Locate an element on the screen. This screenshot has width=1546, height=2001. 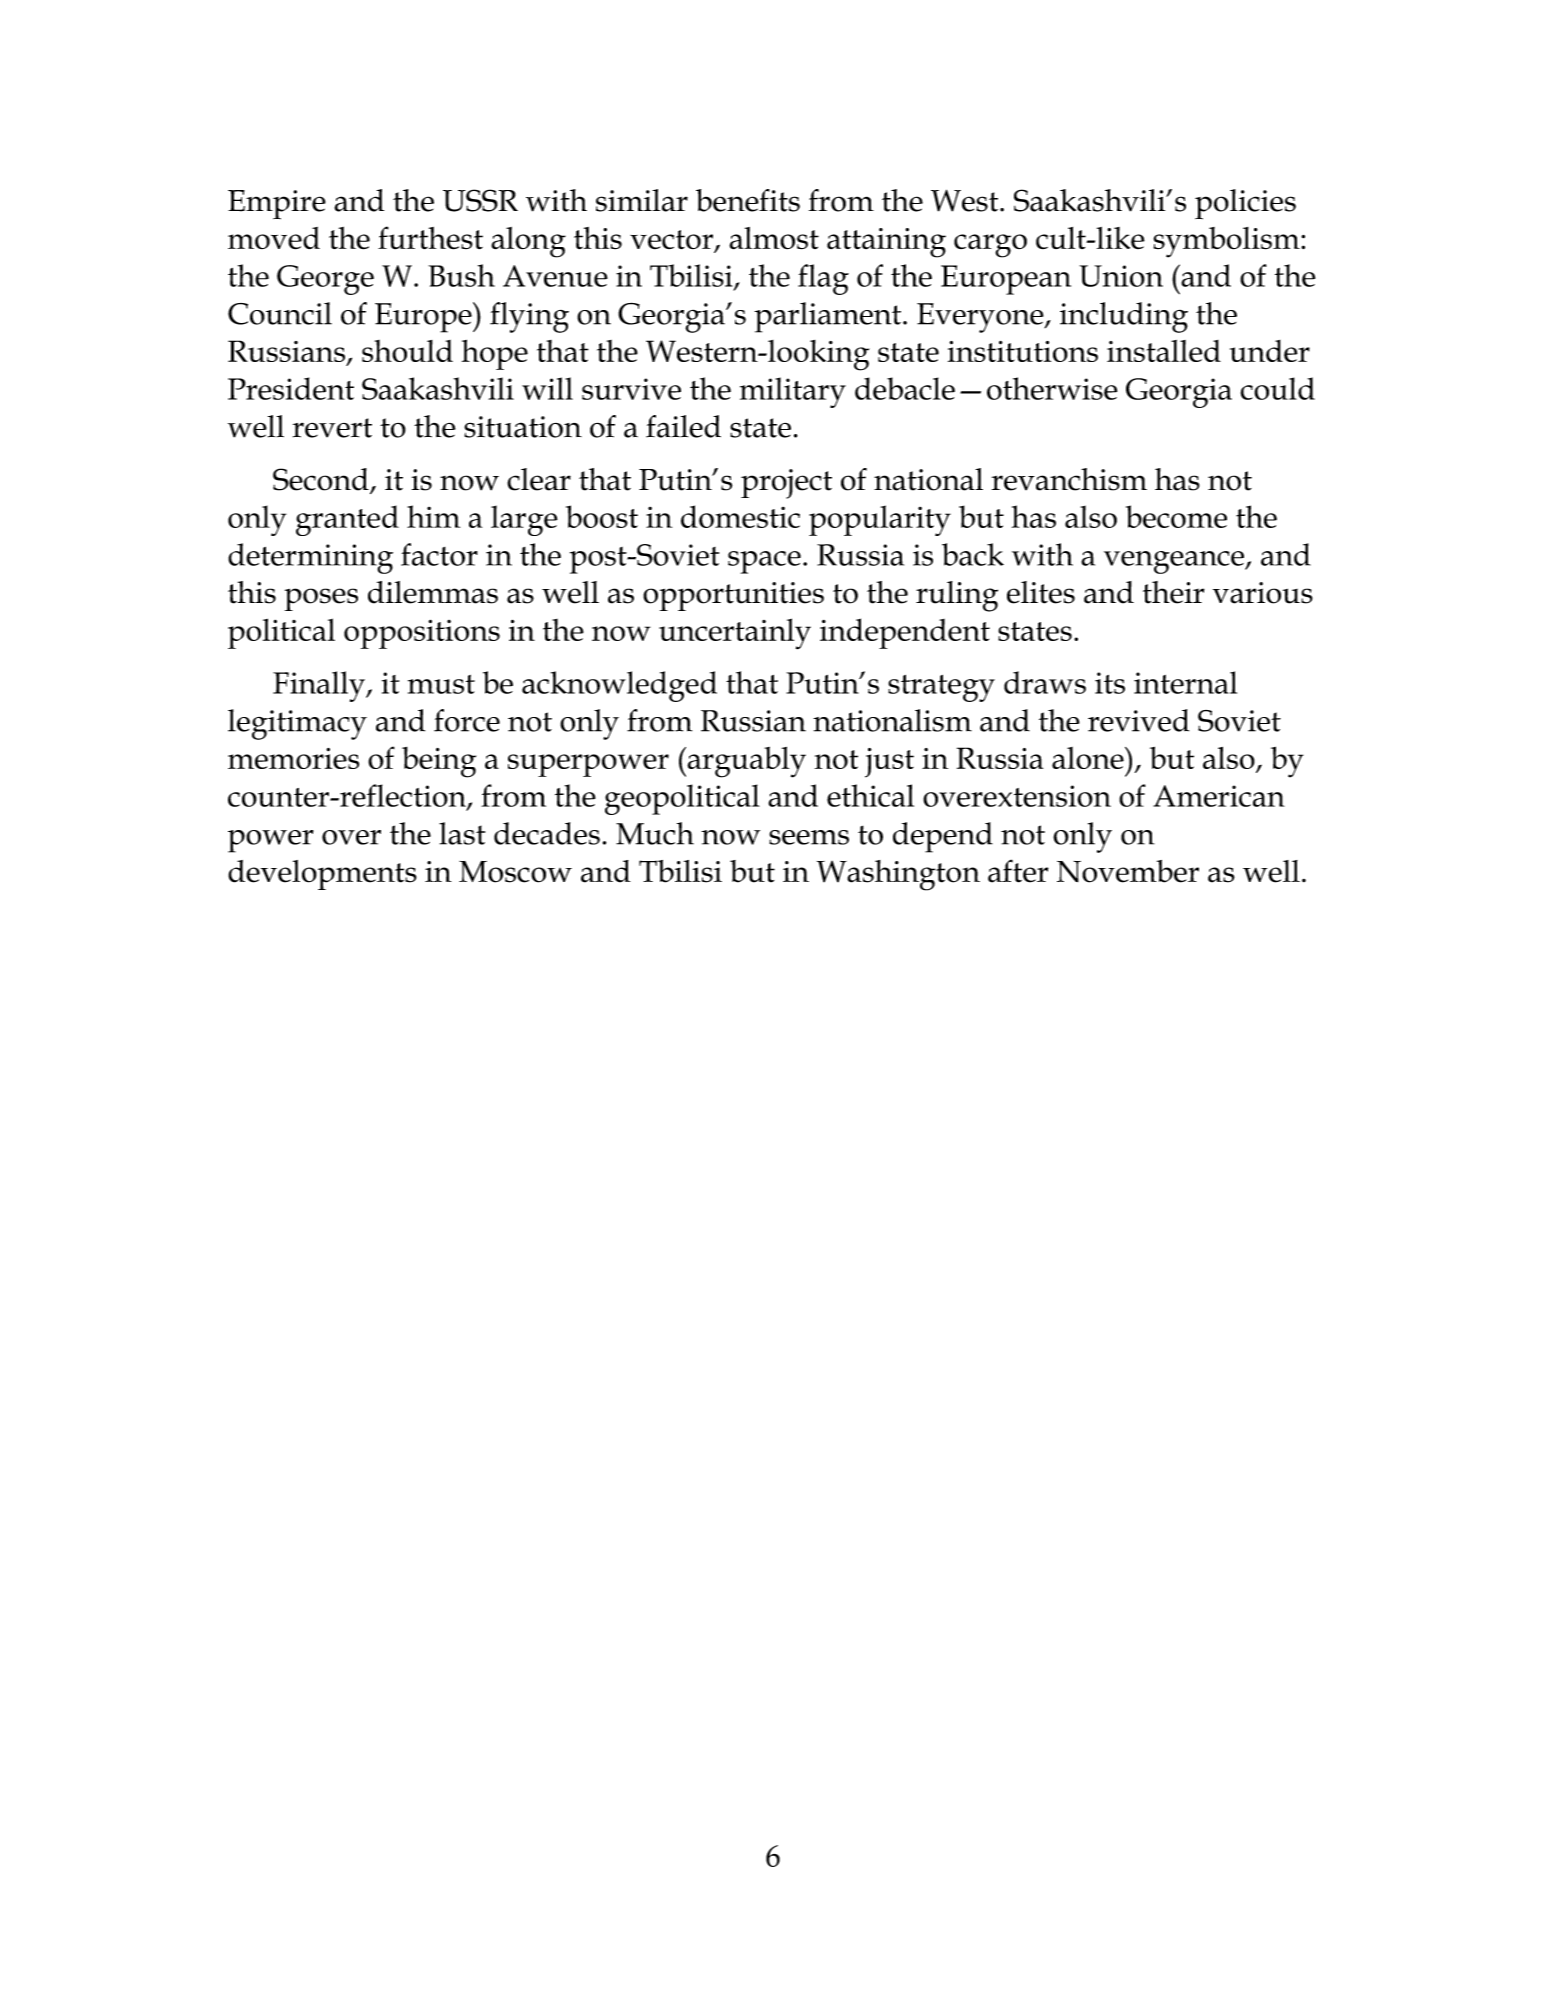
installed is located at coordinates (1164, 351).
